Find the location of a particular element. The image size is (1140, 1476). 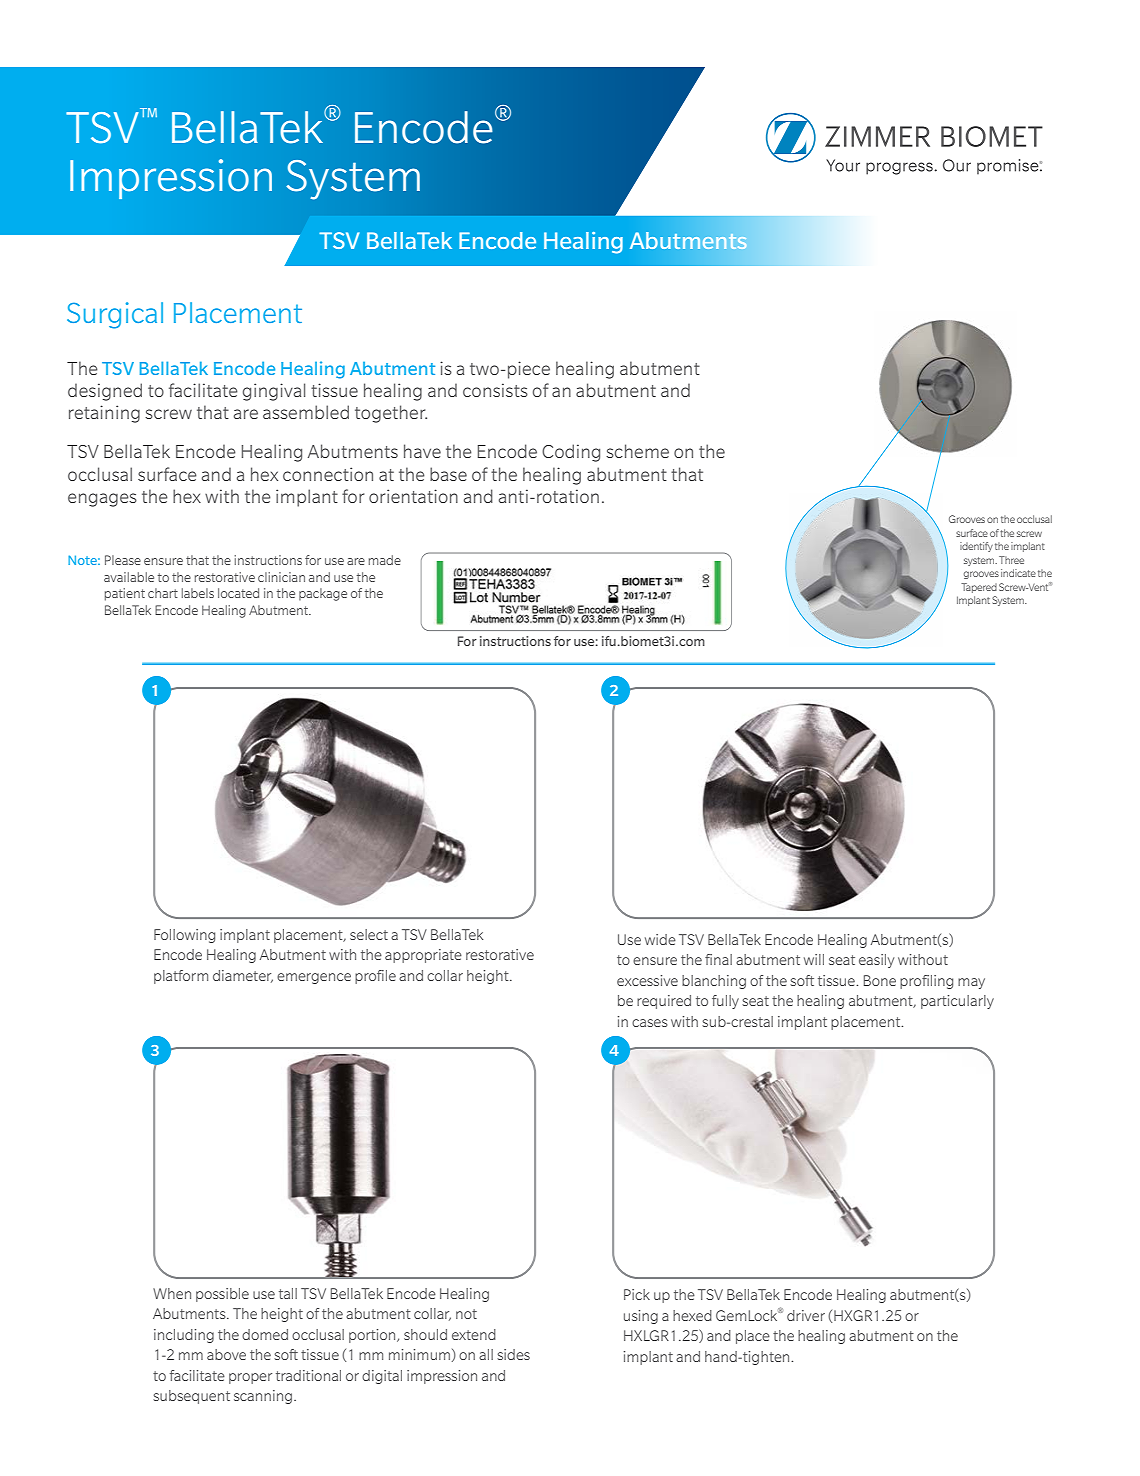

wide is located at coordinates (660, 939).
